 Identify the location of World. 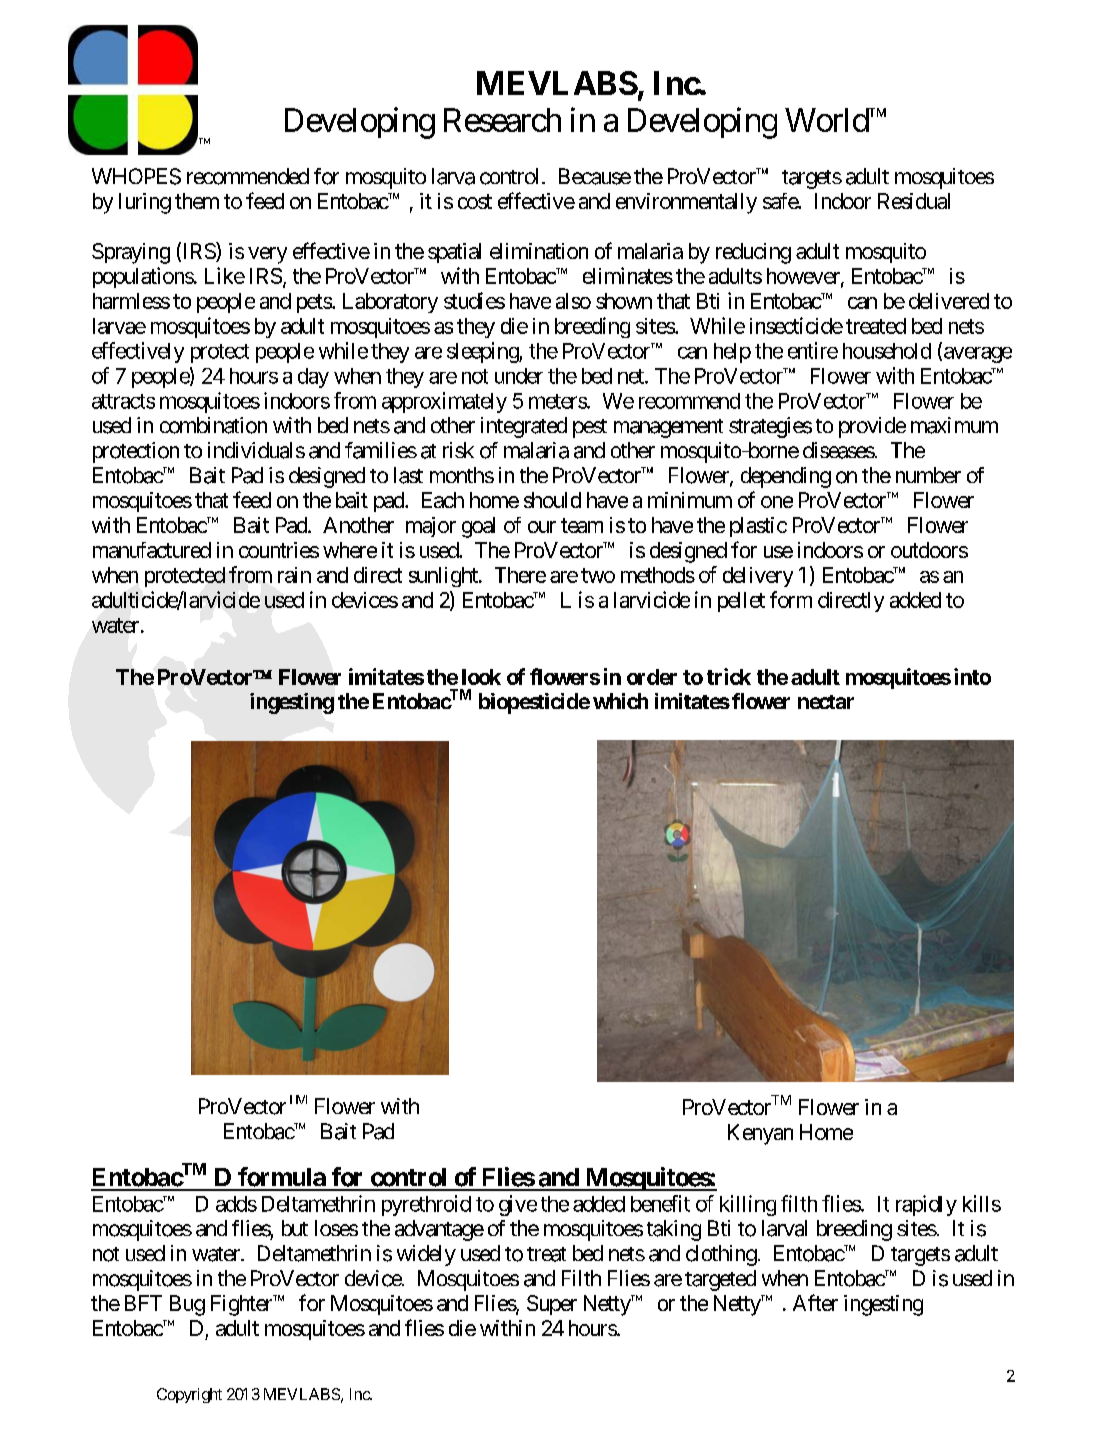
(827, 120).
